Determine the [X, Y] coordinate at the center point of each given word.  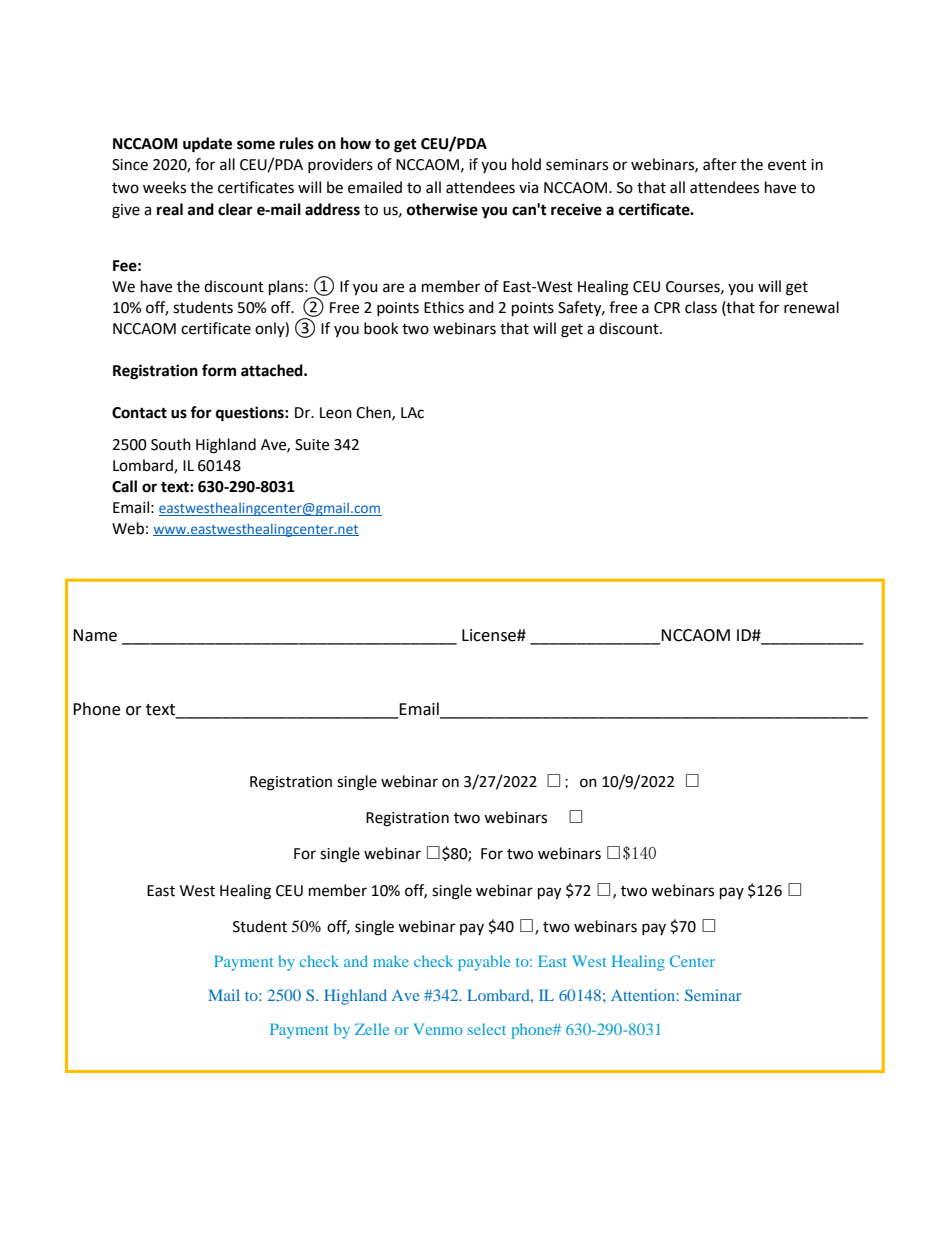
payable [484, 963]
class [701, 307]
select [487, 1029]
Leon [336, 413]
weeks [164, 187]
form [219, 370]
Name [95, 635]
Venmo [438, 1029]
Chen [374, 413]
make [391, 961]
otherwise [442, 209]
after [720, 164]
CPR [667, 308]
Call [124, 486]
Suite [312, 445]
